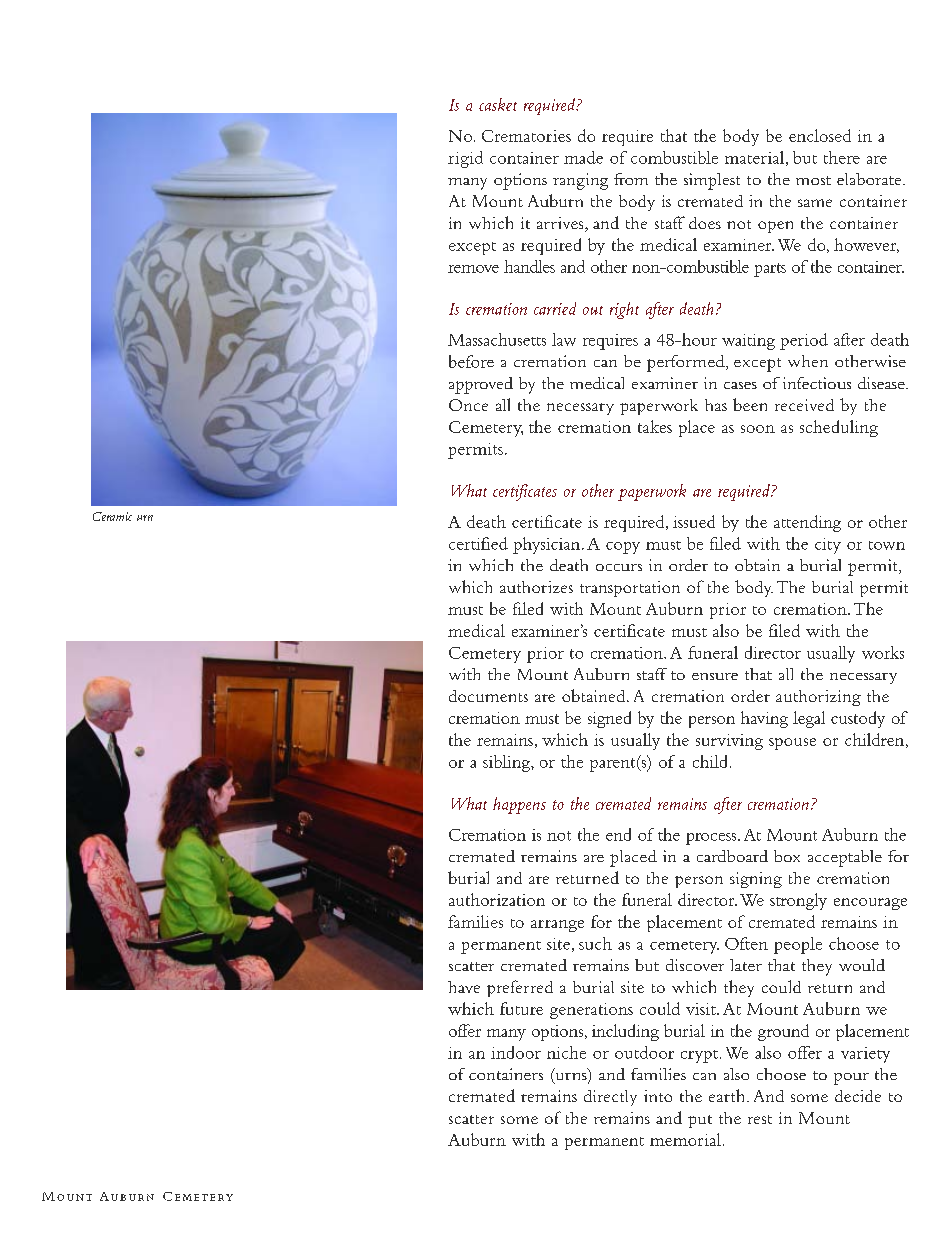 The width and height of the page is (952, 1233). I want to click on simplest, so click(712, 181).
